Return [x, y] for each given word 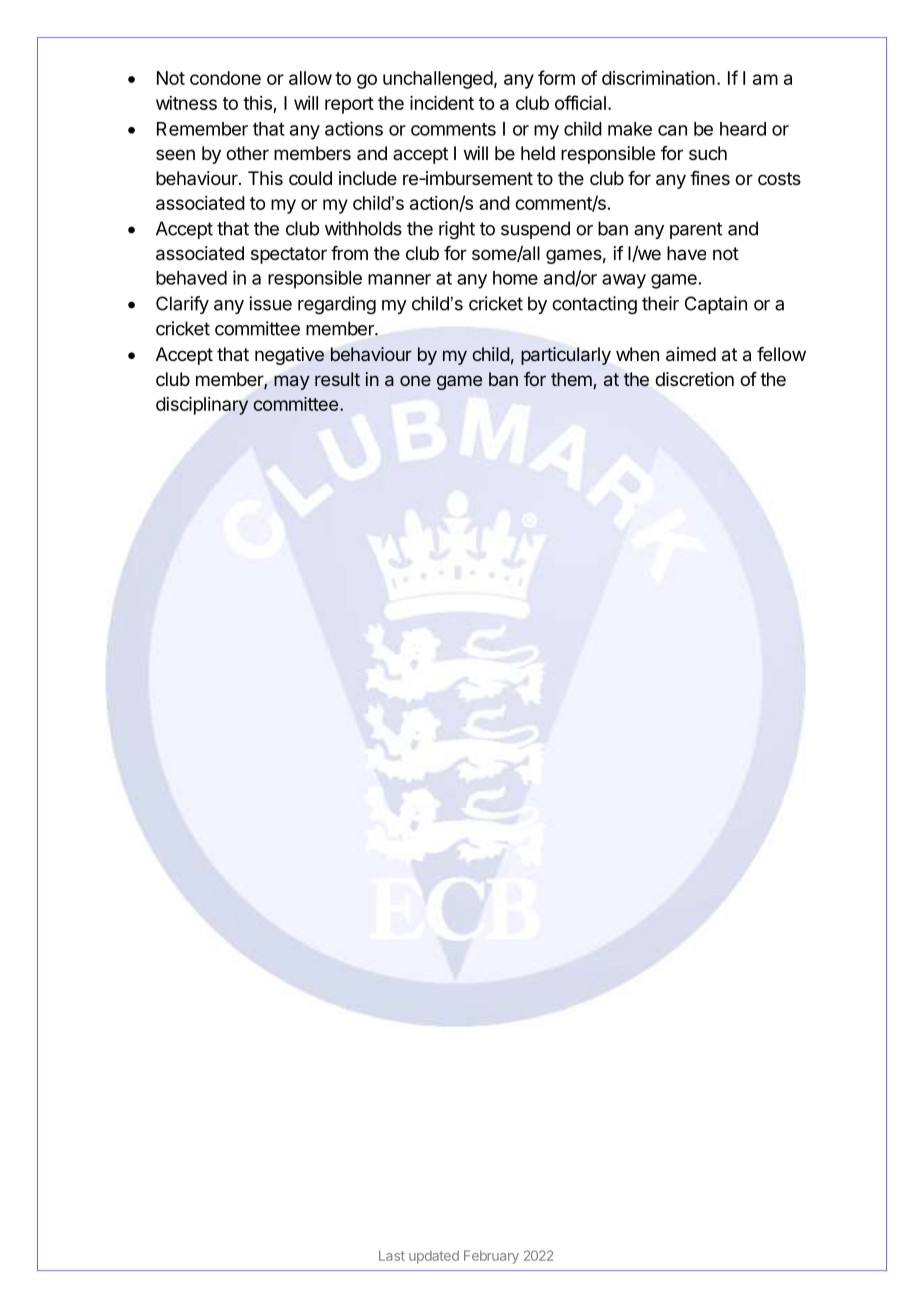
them [571, 379]
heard [743, 129]
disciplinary [202, 406]
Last [392, 1255]
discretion [694, 379]
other [247, 153]
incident [442, 103]
